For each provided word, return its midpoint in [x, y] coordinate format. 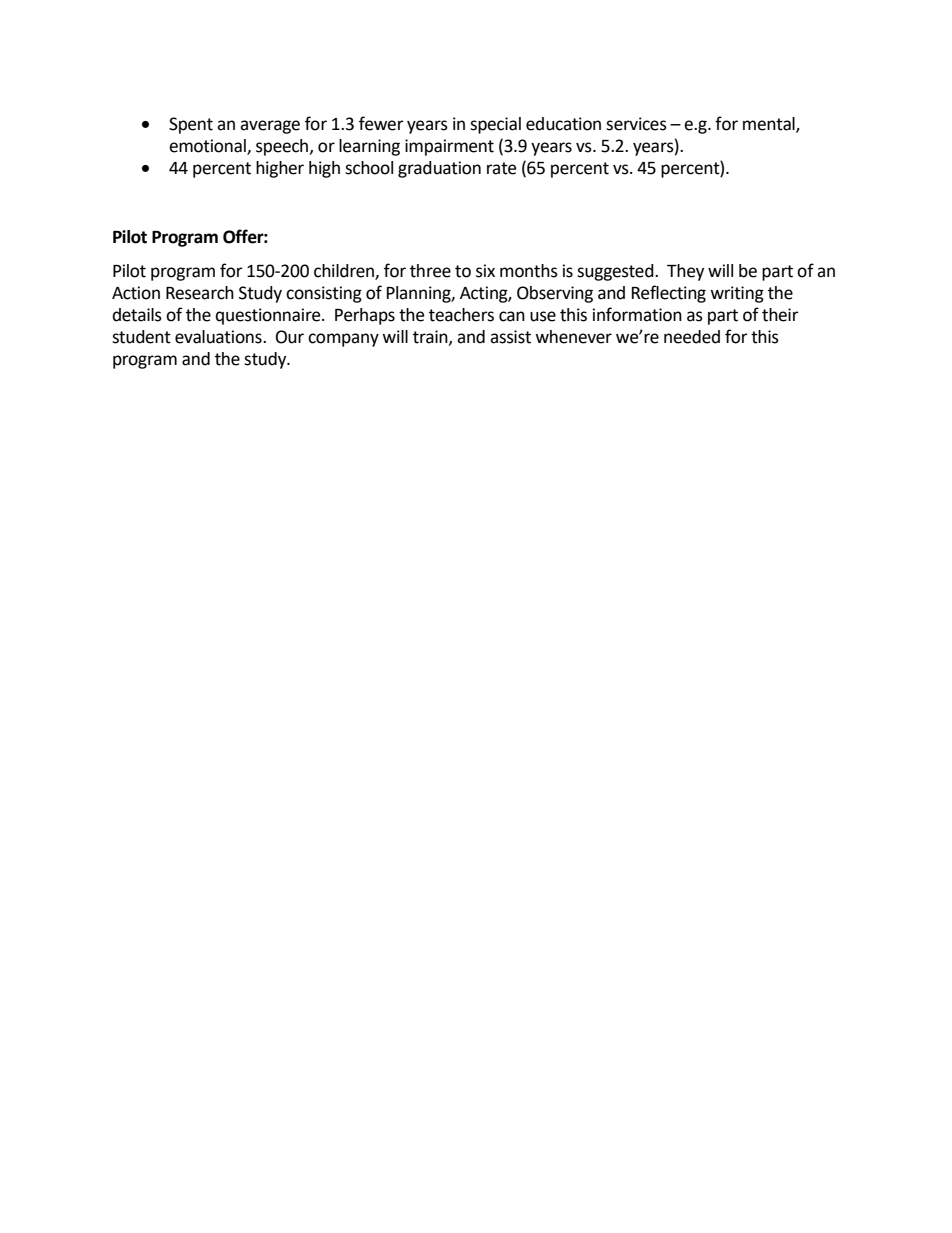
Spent [191, 125]
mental [770, 124]
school [369, 168]
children [345, 272]
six [485, 271]
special [495, 125]
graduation [439, 169]
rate [501, 168]
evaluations [219, 337]
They [685, 272]
